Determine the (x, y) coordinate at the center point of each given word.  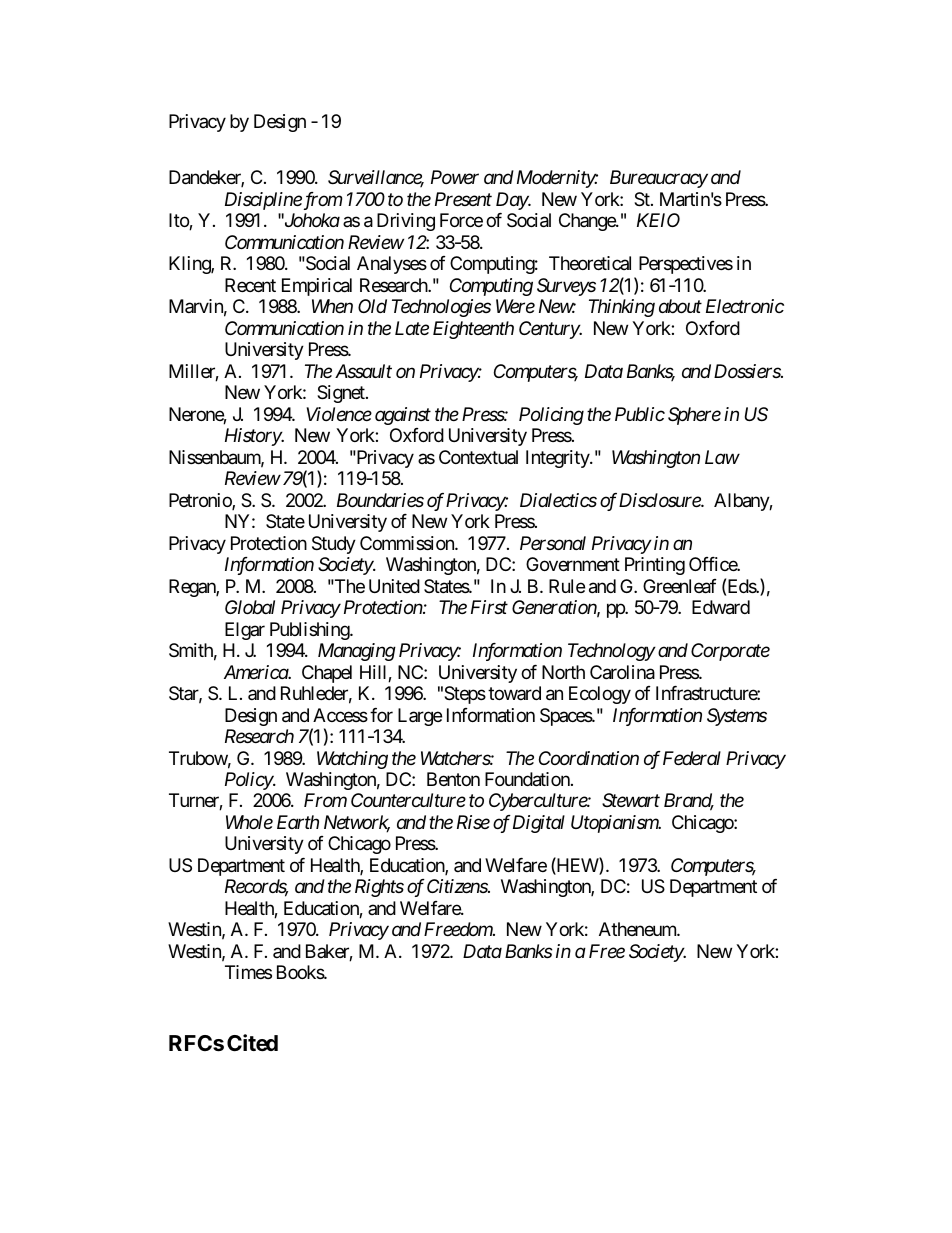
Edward (721, 607)
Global (250, 607)
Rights (379, 888)
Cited (252, 1043)
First (489, 607)
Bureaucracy (659, 179)
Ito (179, 221)
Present (463, 199)
